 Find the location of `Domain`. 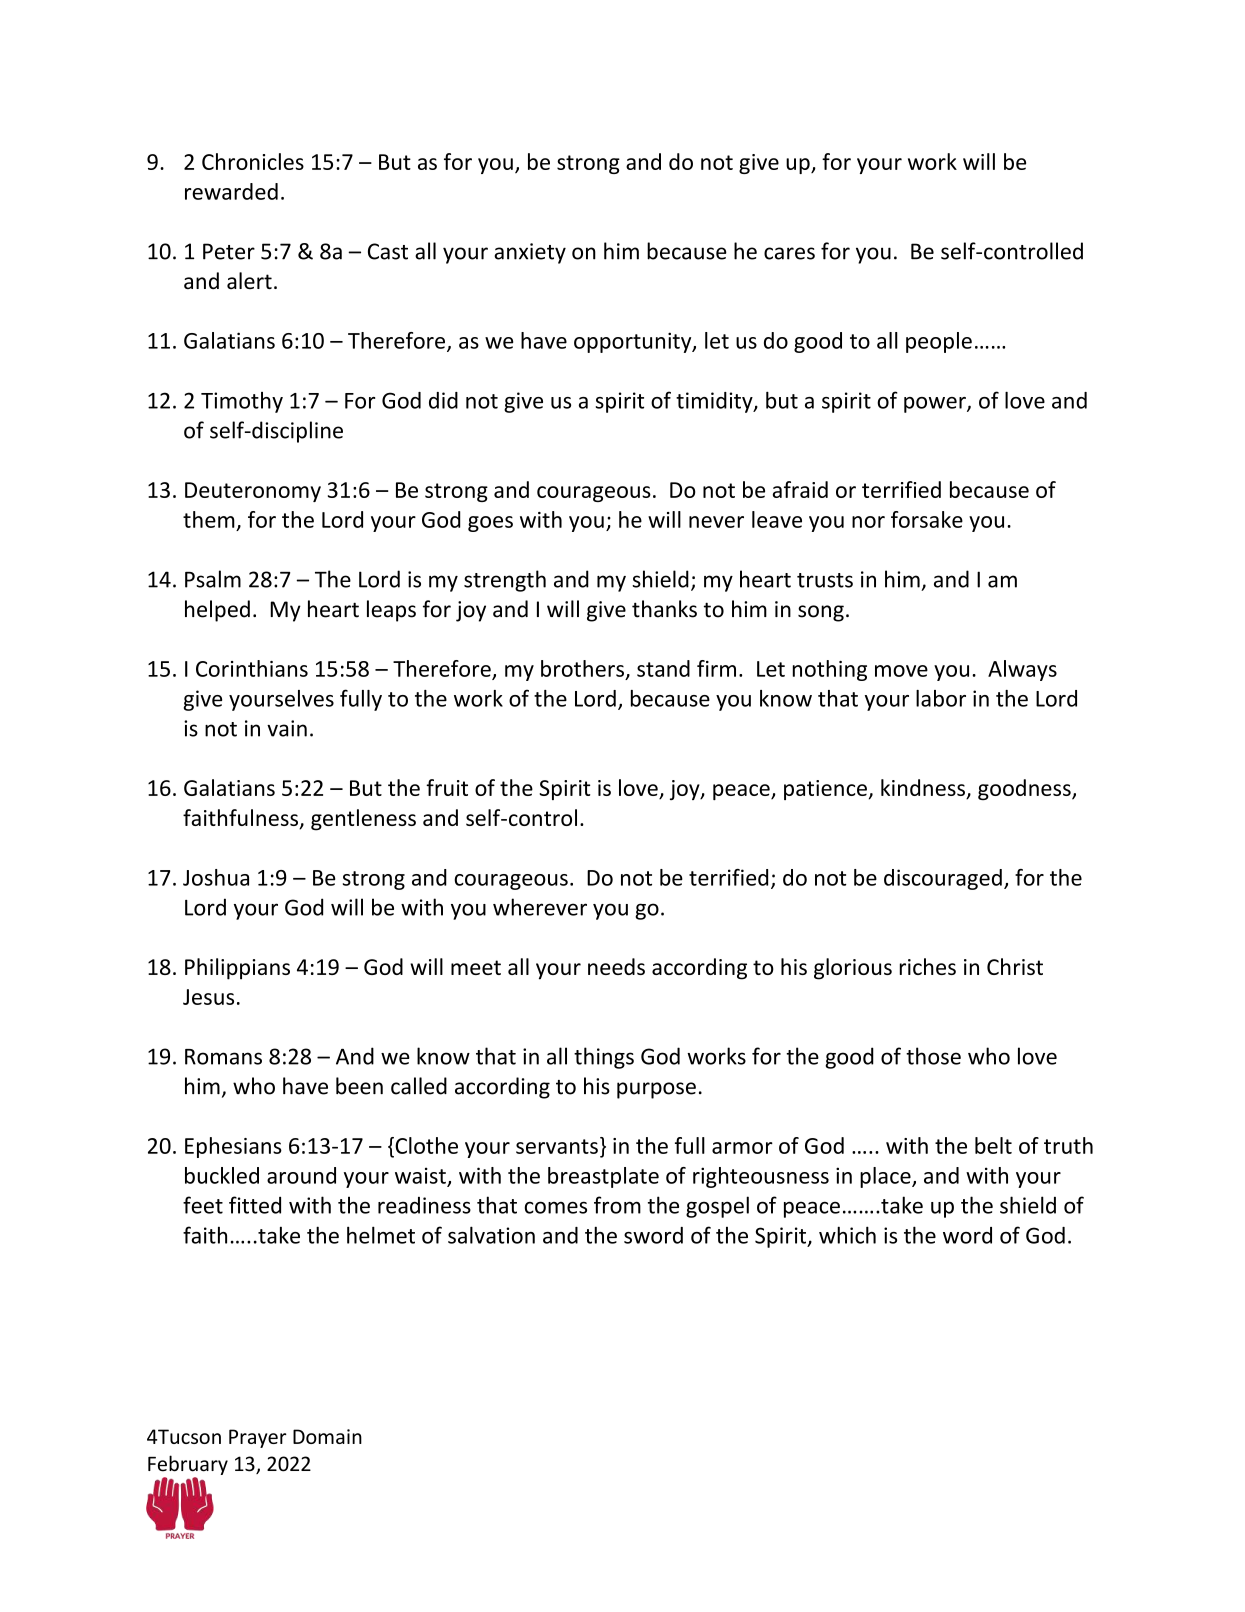

Domain is located at coordinates (327, 1436).
